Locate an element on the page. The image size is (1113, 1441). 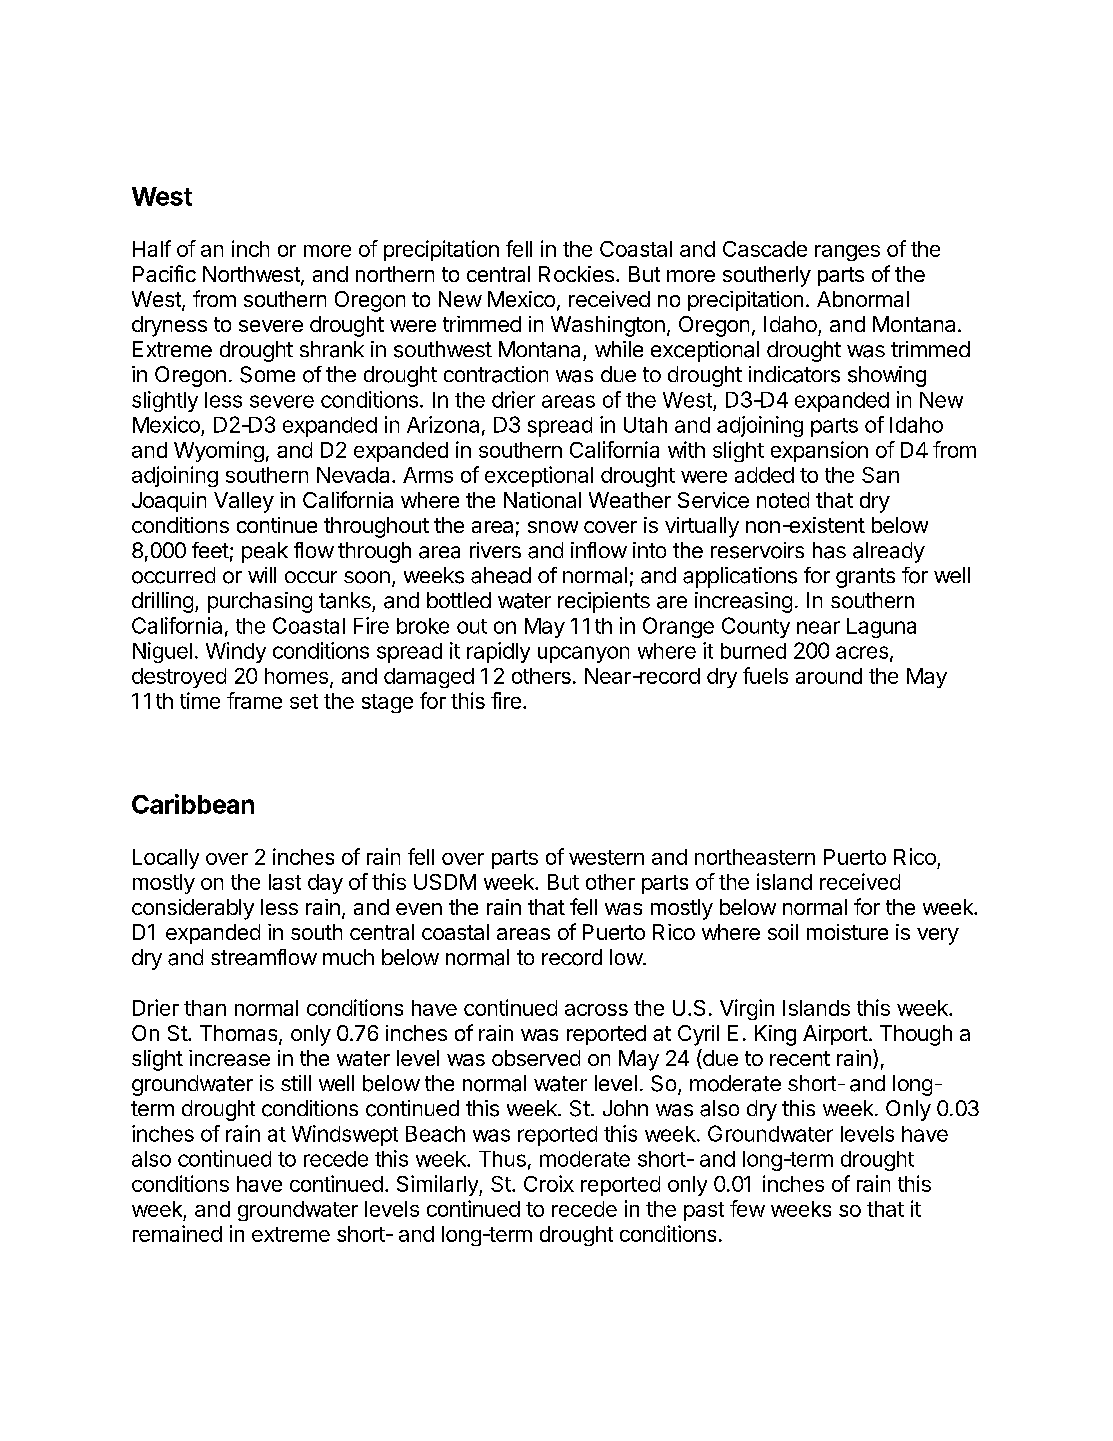
ranges is located at coordinates (847, 253).
